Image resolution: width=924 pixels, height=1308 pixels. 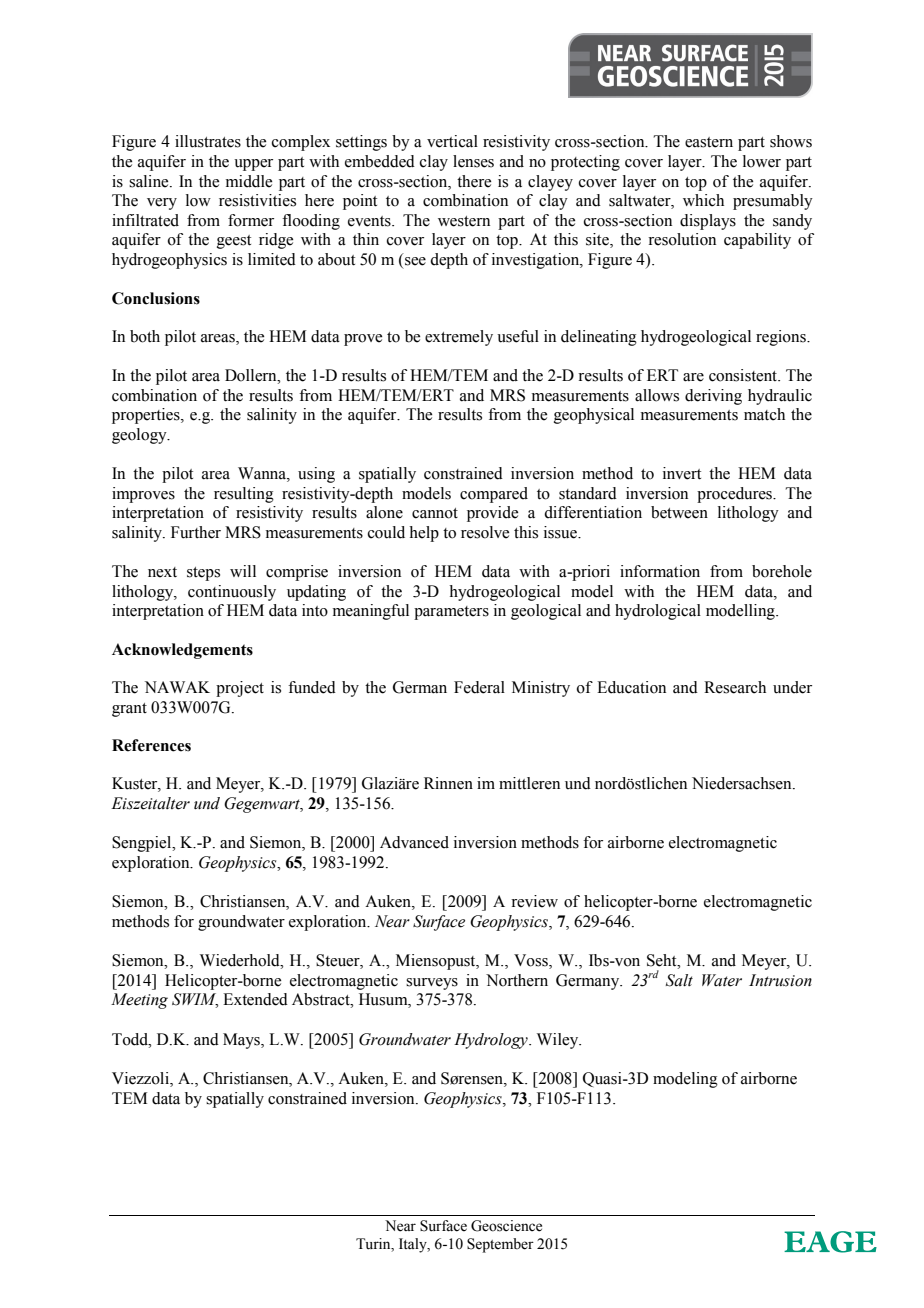 I want to click on deriving, so click(x=713, y=397).
